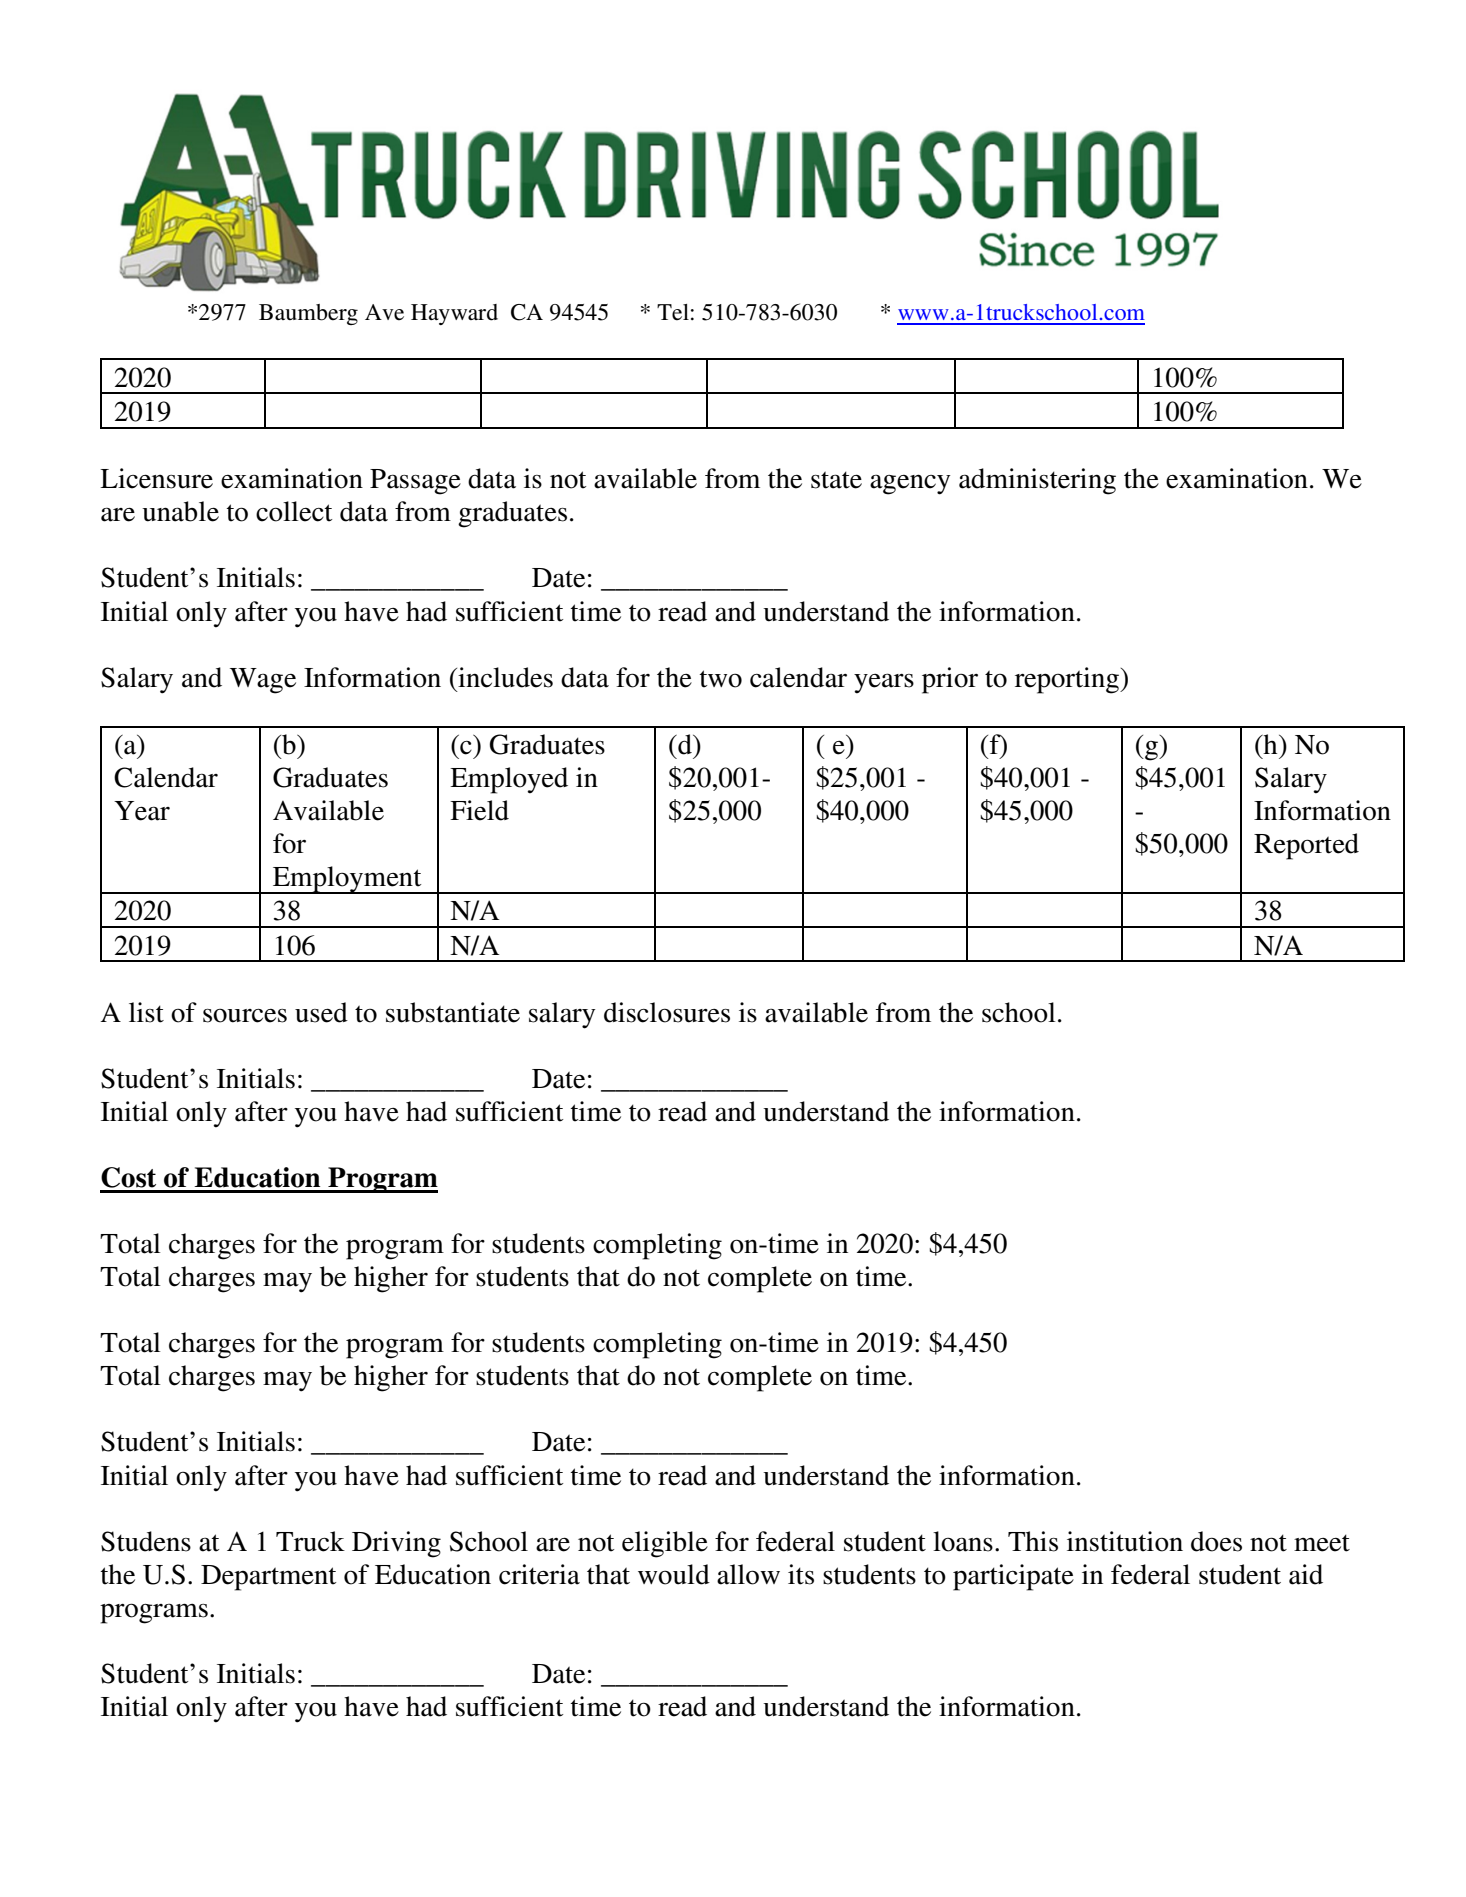  What do you see at coordinates (1306, 846) in the image?
I see `Reported` at bounding box center [1306, 846].
